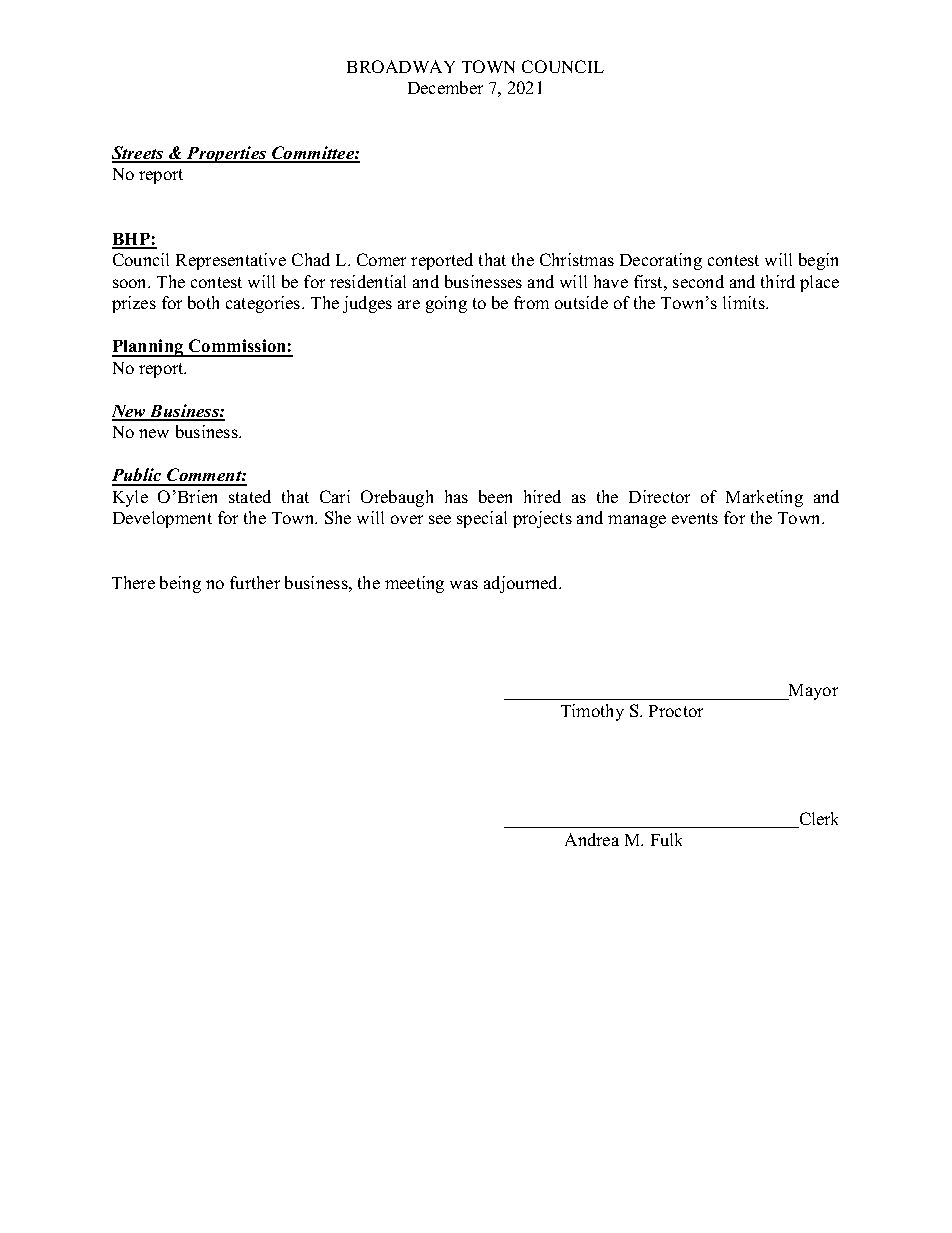 Image resolution: width=952 pixels, height=1233 pixels. I want to click on going, so click(446, 304).
